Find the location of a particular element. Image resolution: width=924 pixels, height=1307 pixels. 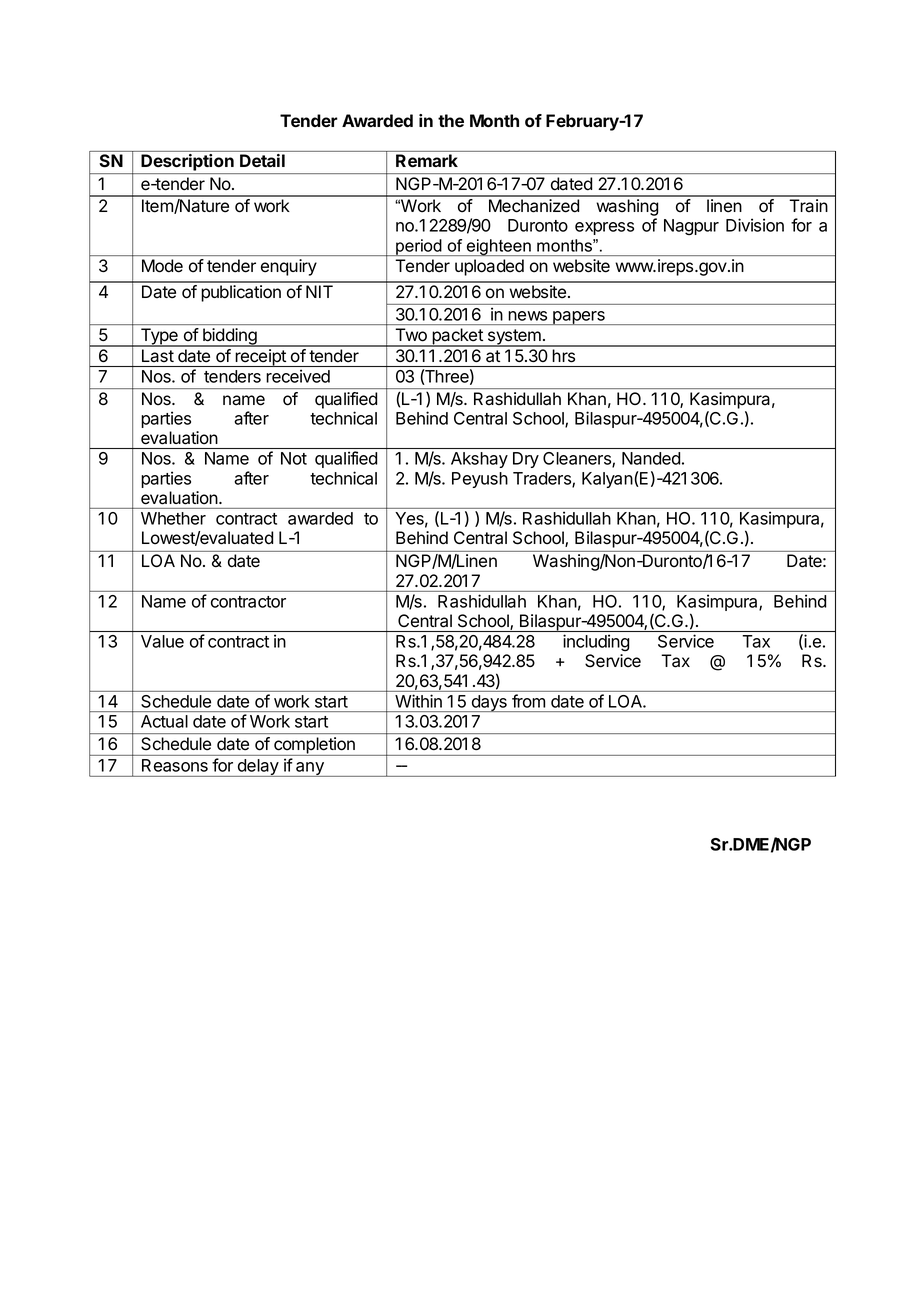

Train is located at coordinates (808, 206).
